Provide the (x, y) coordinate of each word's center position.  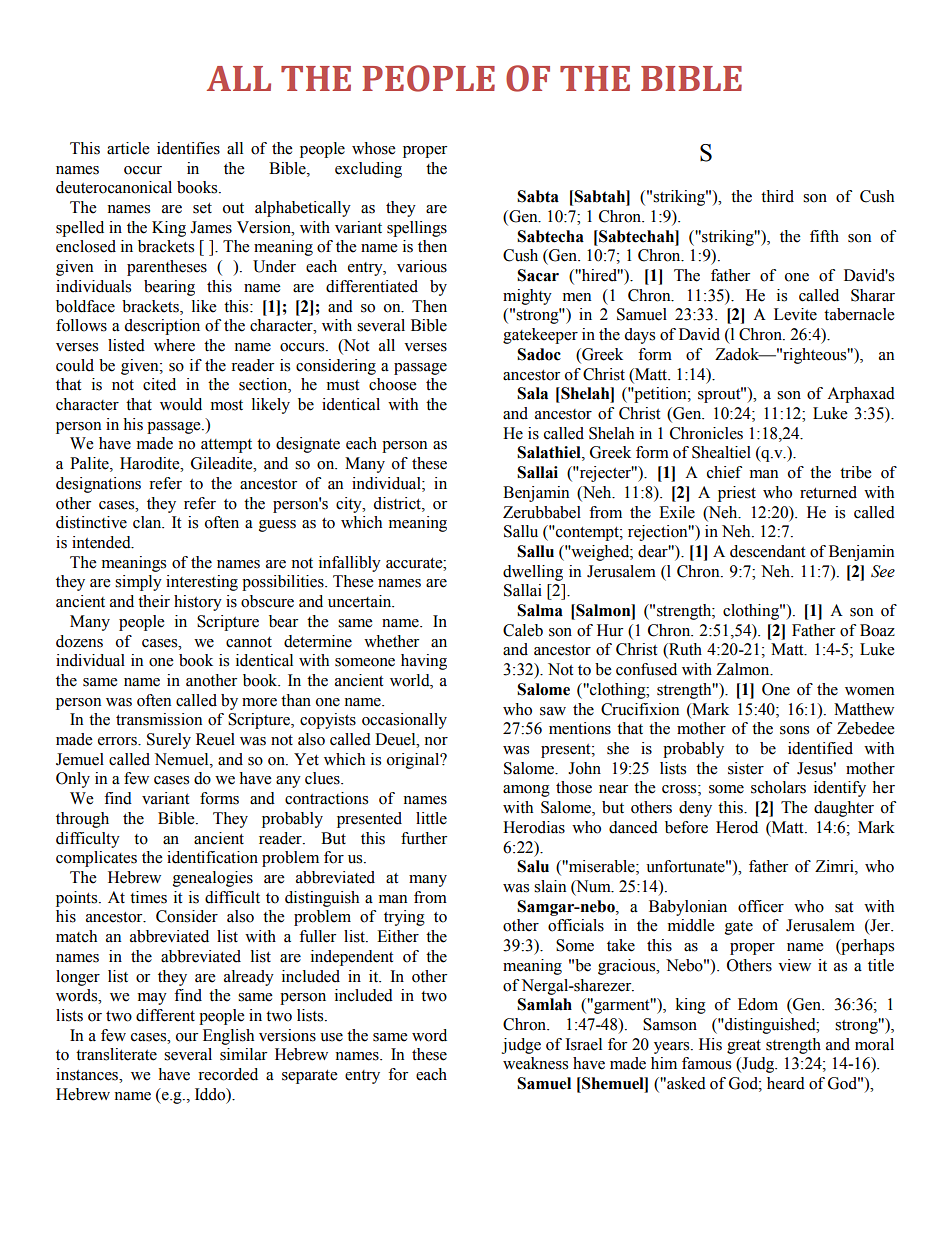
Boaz (877, 630)
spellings (417, 229)
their (154, 601)
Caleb (523, 630)
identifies (188, 148)
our (187, 1037)
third (777, 196)
